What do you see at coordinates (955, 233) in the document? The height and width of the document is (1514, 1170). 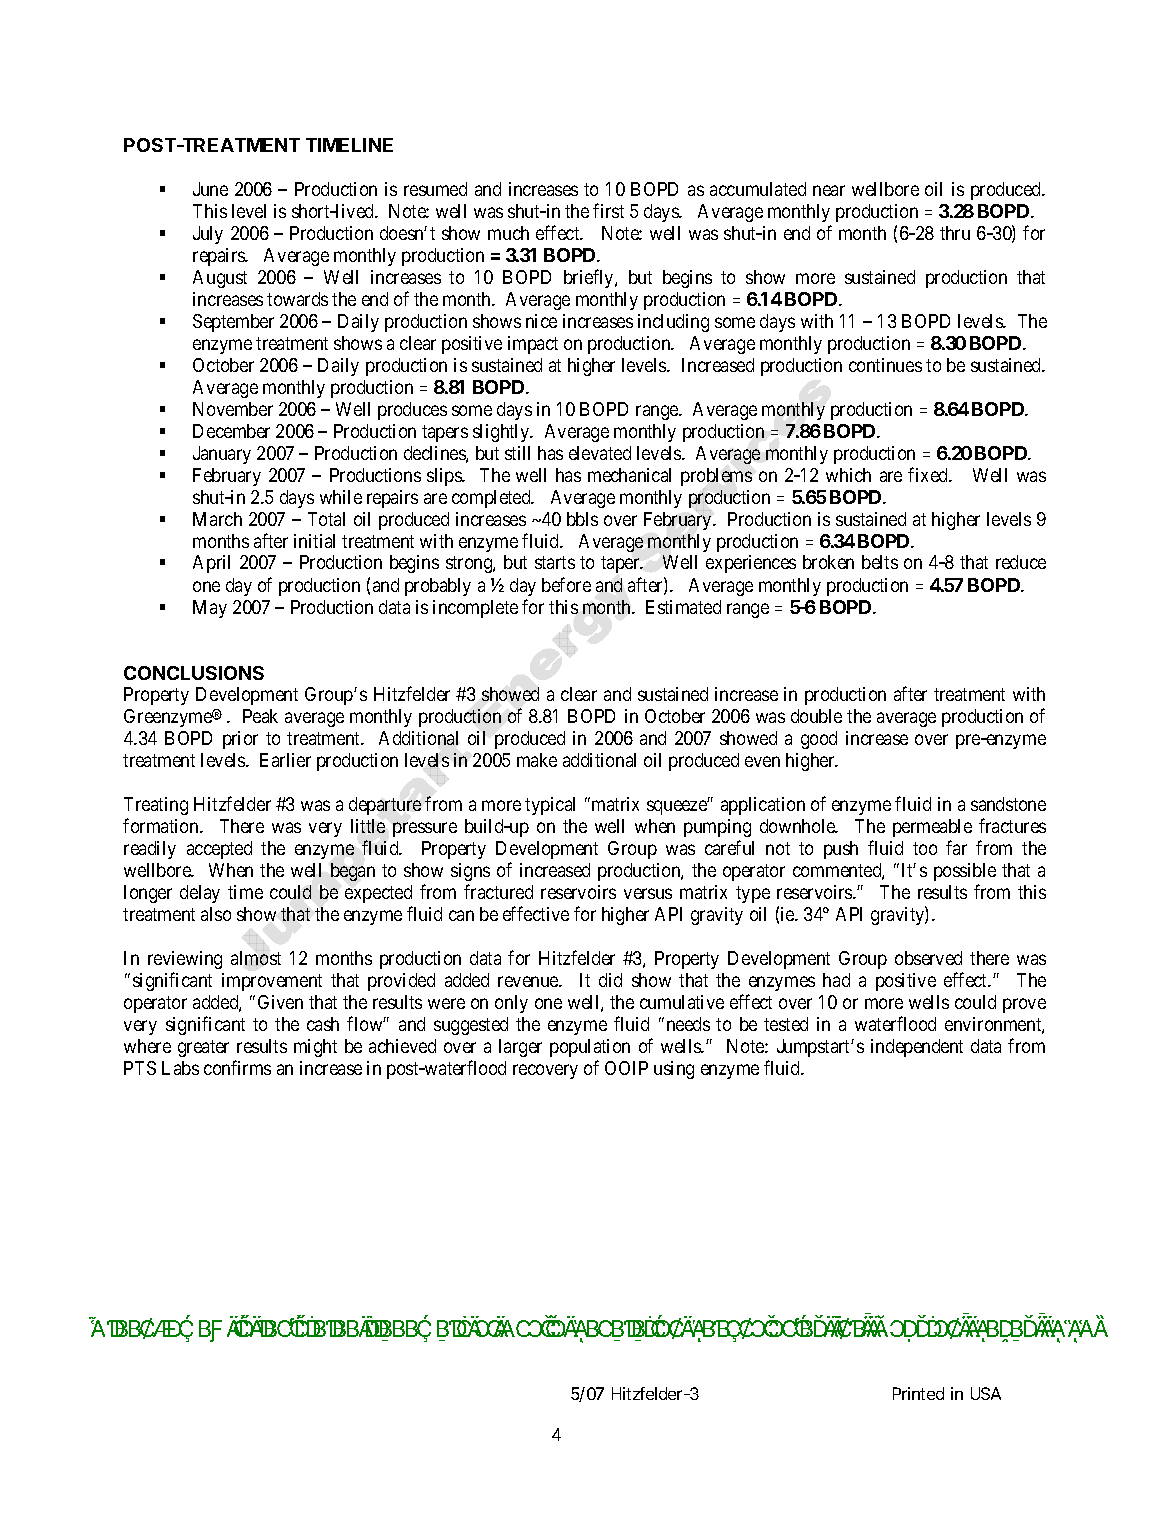 I see `thru` at bounding box center [955, 233].
